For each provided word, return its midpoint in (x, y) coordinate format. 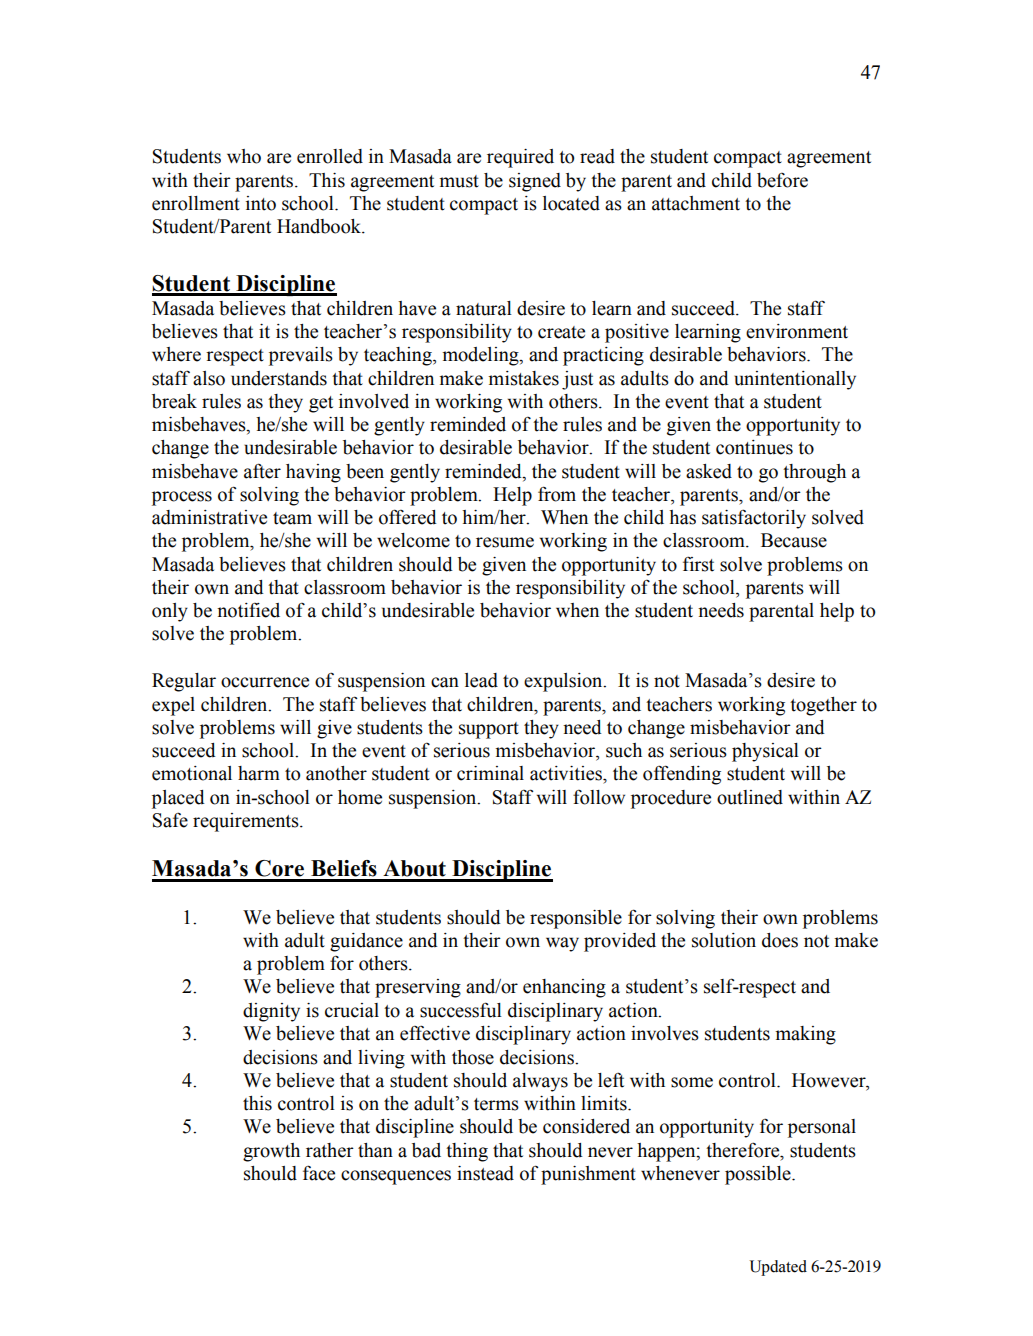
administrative (209, 517)
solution (724, 940)
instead (485, 1173)
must (459, 181)
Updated (778, 1268)
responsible (576, 919)
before (782, 180)
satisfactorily (754, 519)
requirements (247, 822)
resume (505, 542)
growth (271, 1152)
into (261, 203)
